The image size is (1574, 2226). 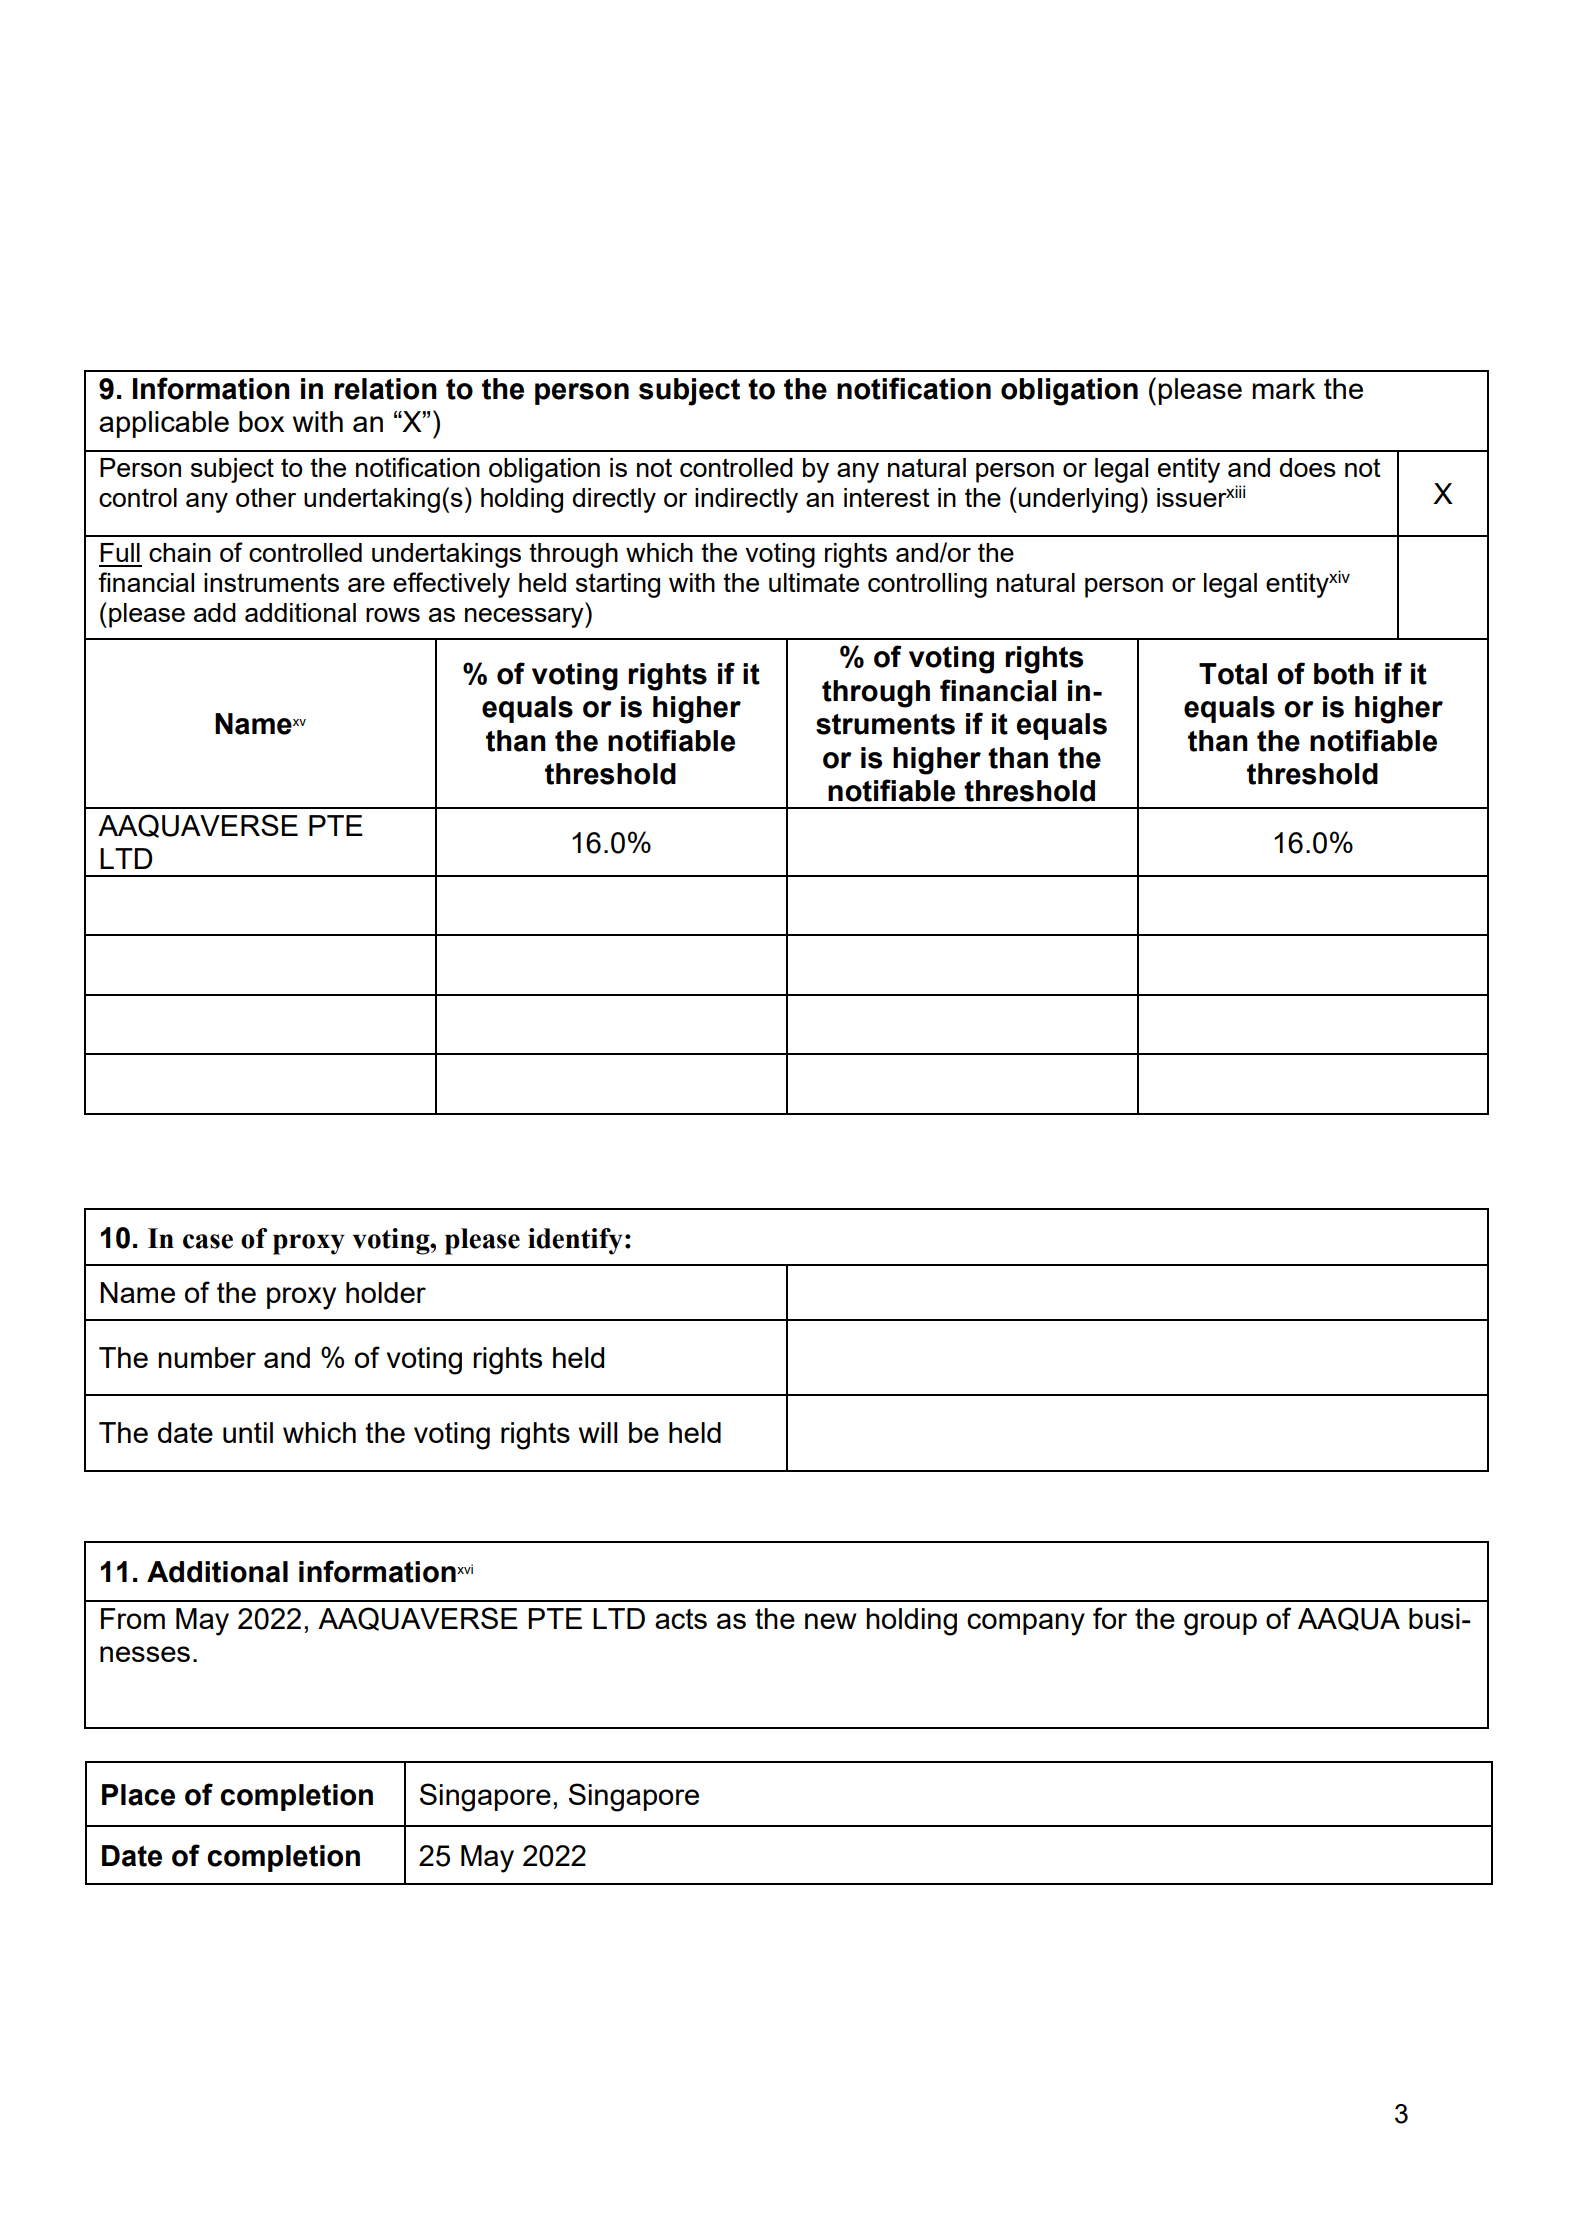 What do you see at coordinates (261, 421) in the image?
I see `box` at bounding box center [261, 421].
